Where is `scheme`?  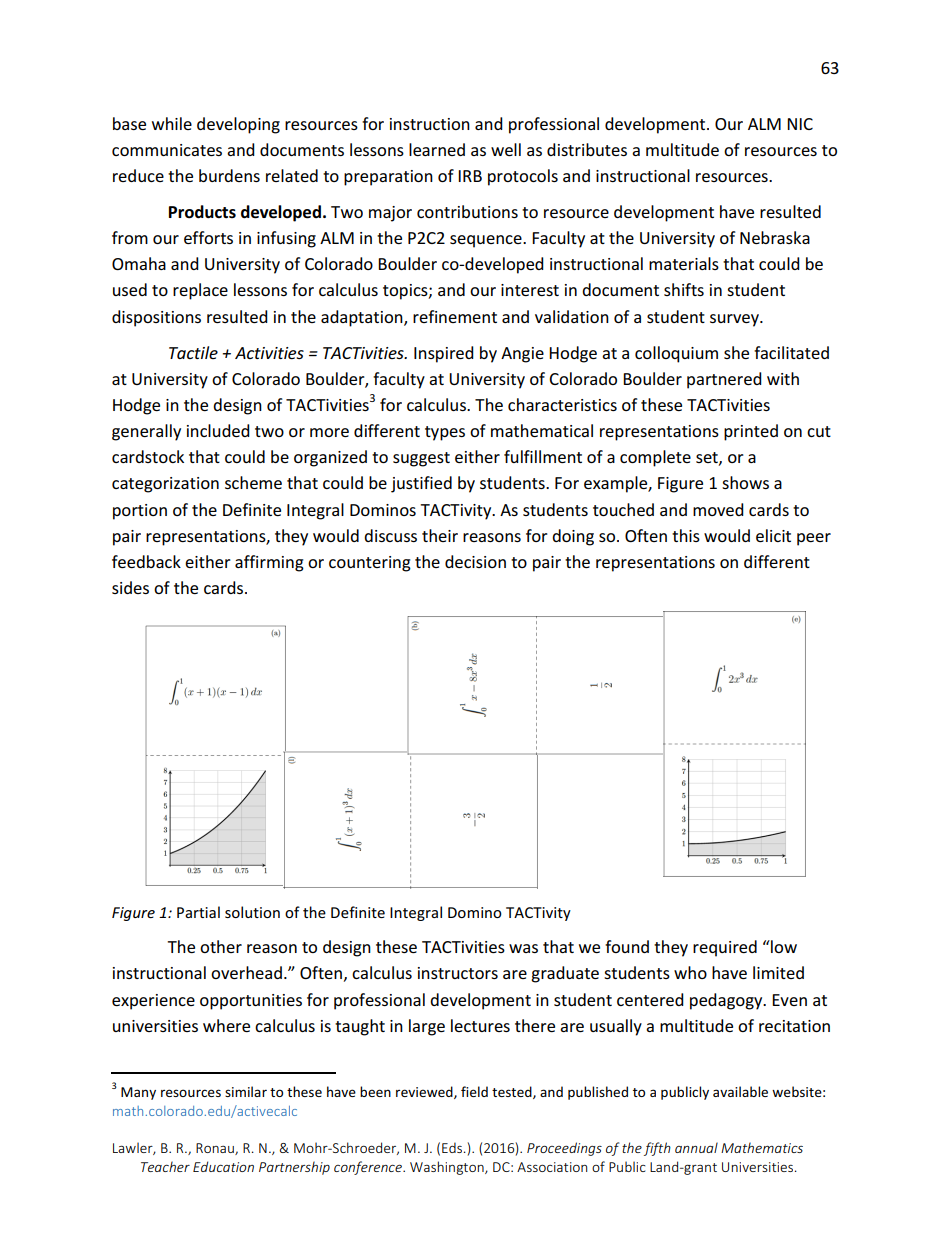 scheme is located at coordinates (253, 482).
